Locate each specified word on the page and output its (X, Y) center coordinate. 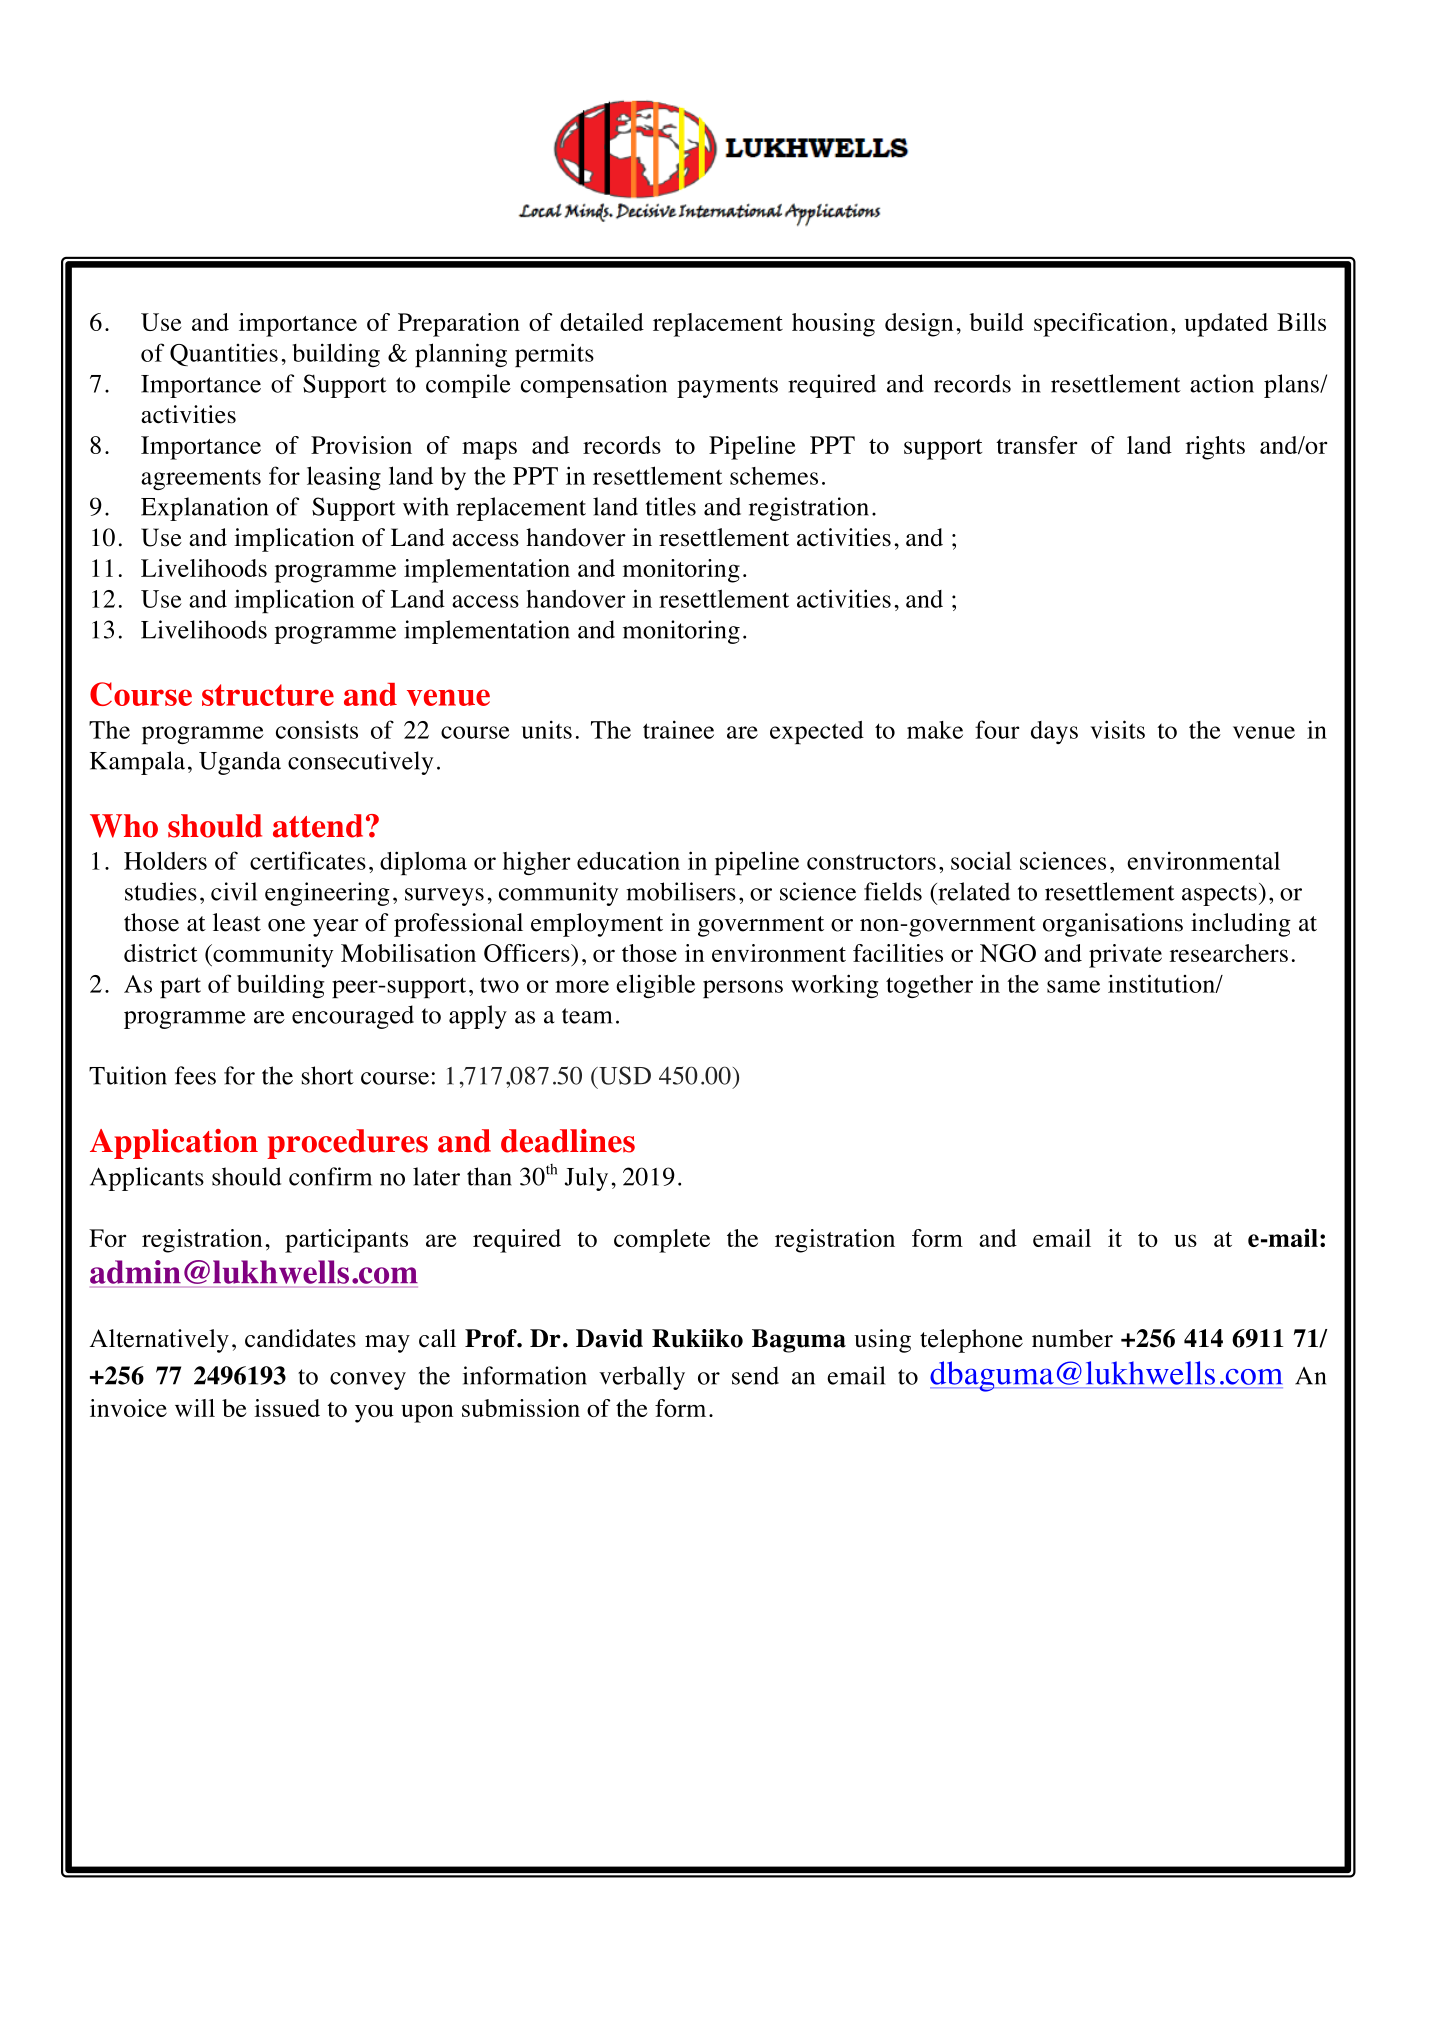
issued (287, 1408)
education (628, 861)
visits (1118, 729)
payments (727, 387)
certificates (308, 860)
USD (624, 1075)
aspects (1219, 895)
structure (268, 695)
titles (671, 506)
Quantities (224, 355)
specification (1101, 325)
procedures (347, 1144)
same (1073, 986)
